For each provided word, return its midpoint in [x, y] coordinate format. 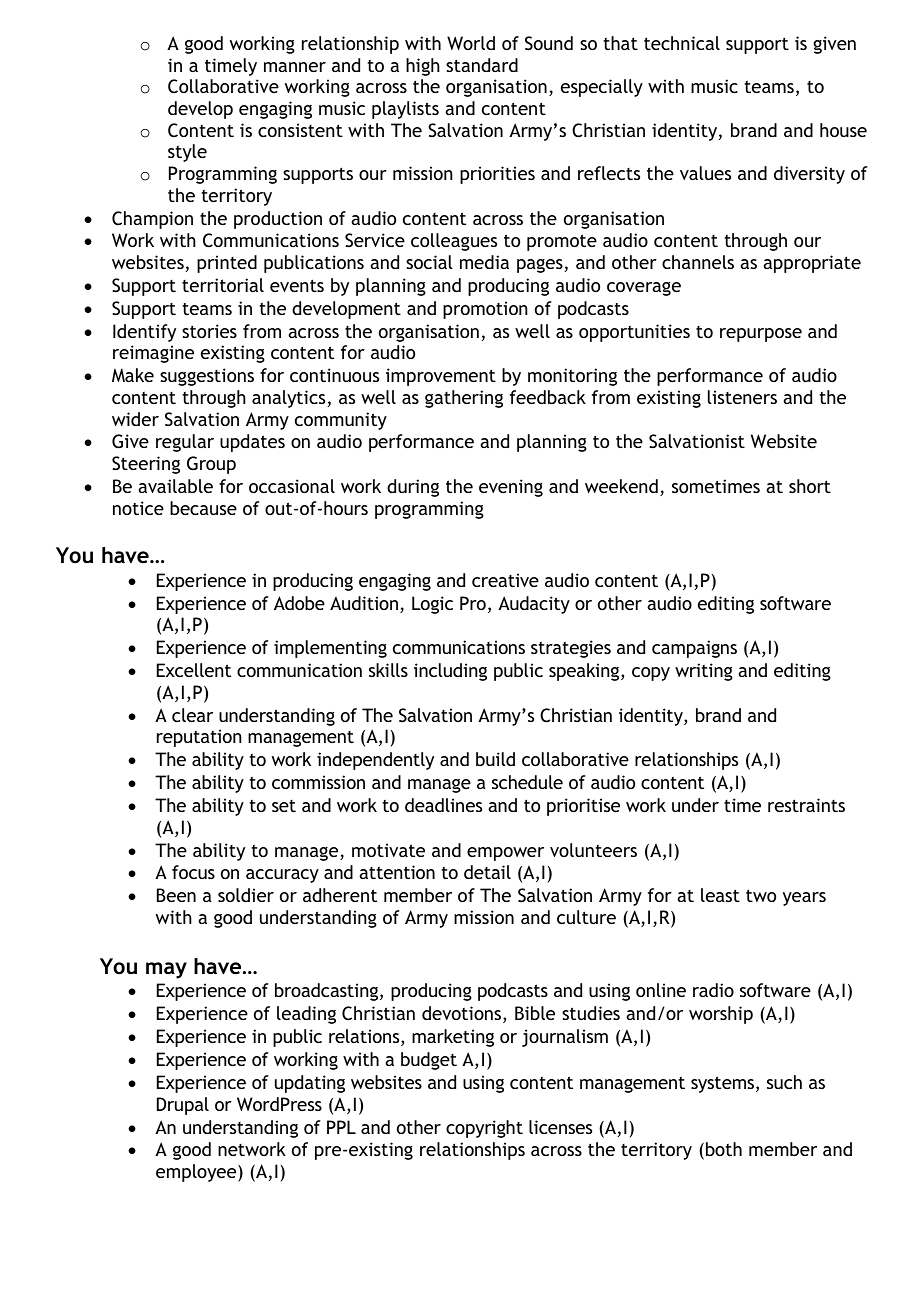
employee [197, 1173]
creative [505, 580]
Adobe [299, 603]
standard [482, 65]
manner [295, 67]
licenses [560, 1127]
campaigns [694, 649]
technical [682, 43]
